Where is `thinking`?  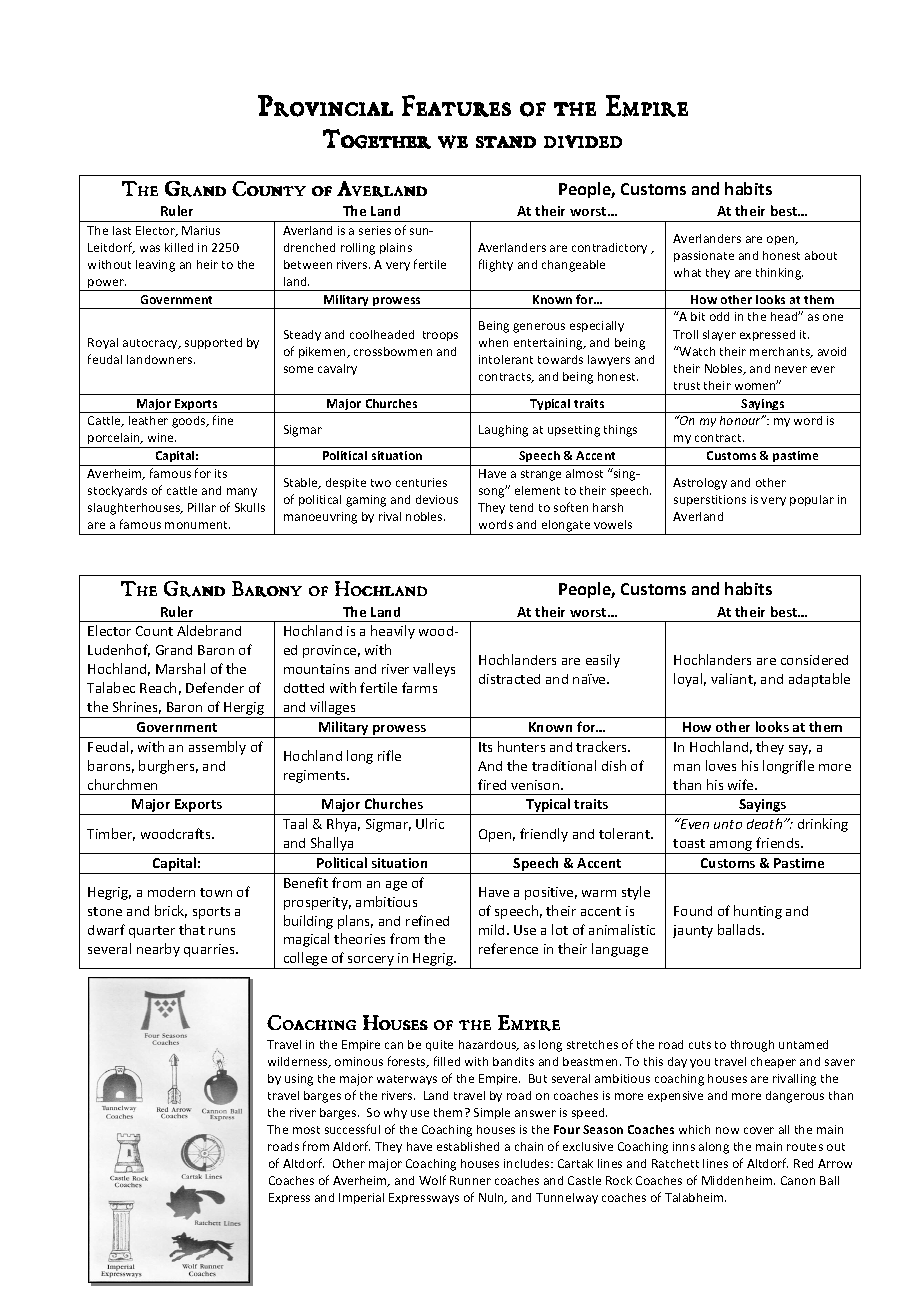
thinking is located at coordinates (779, 274).
